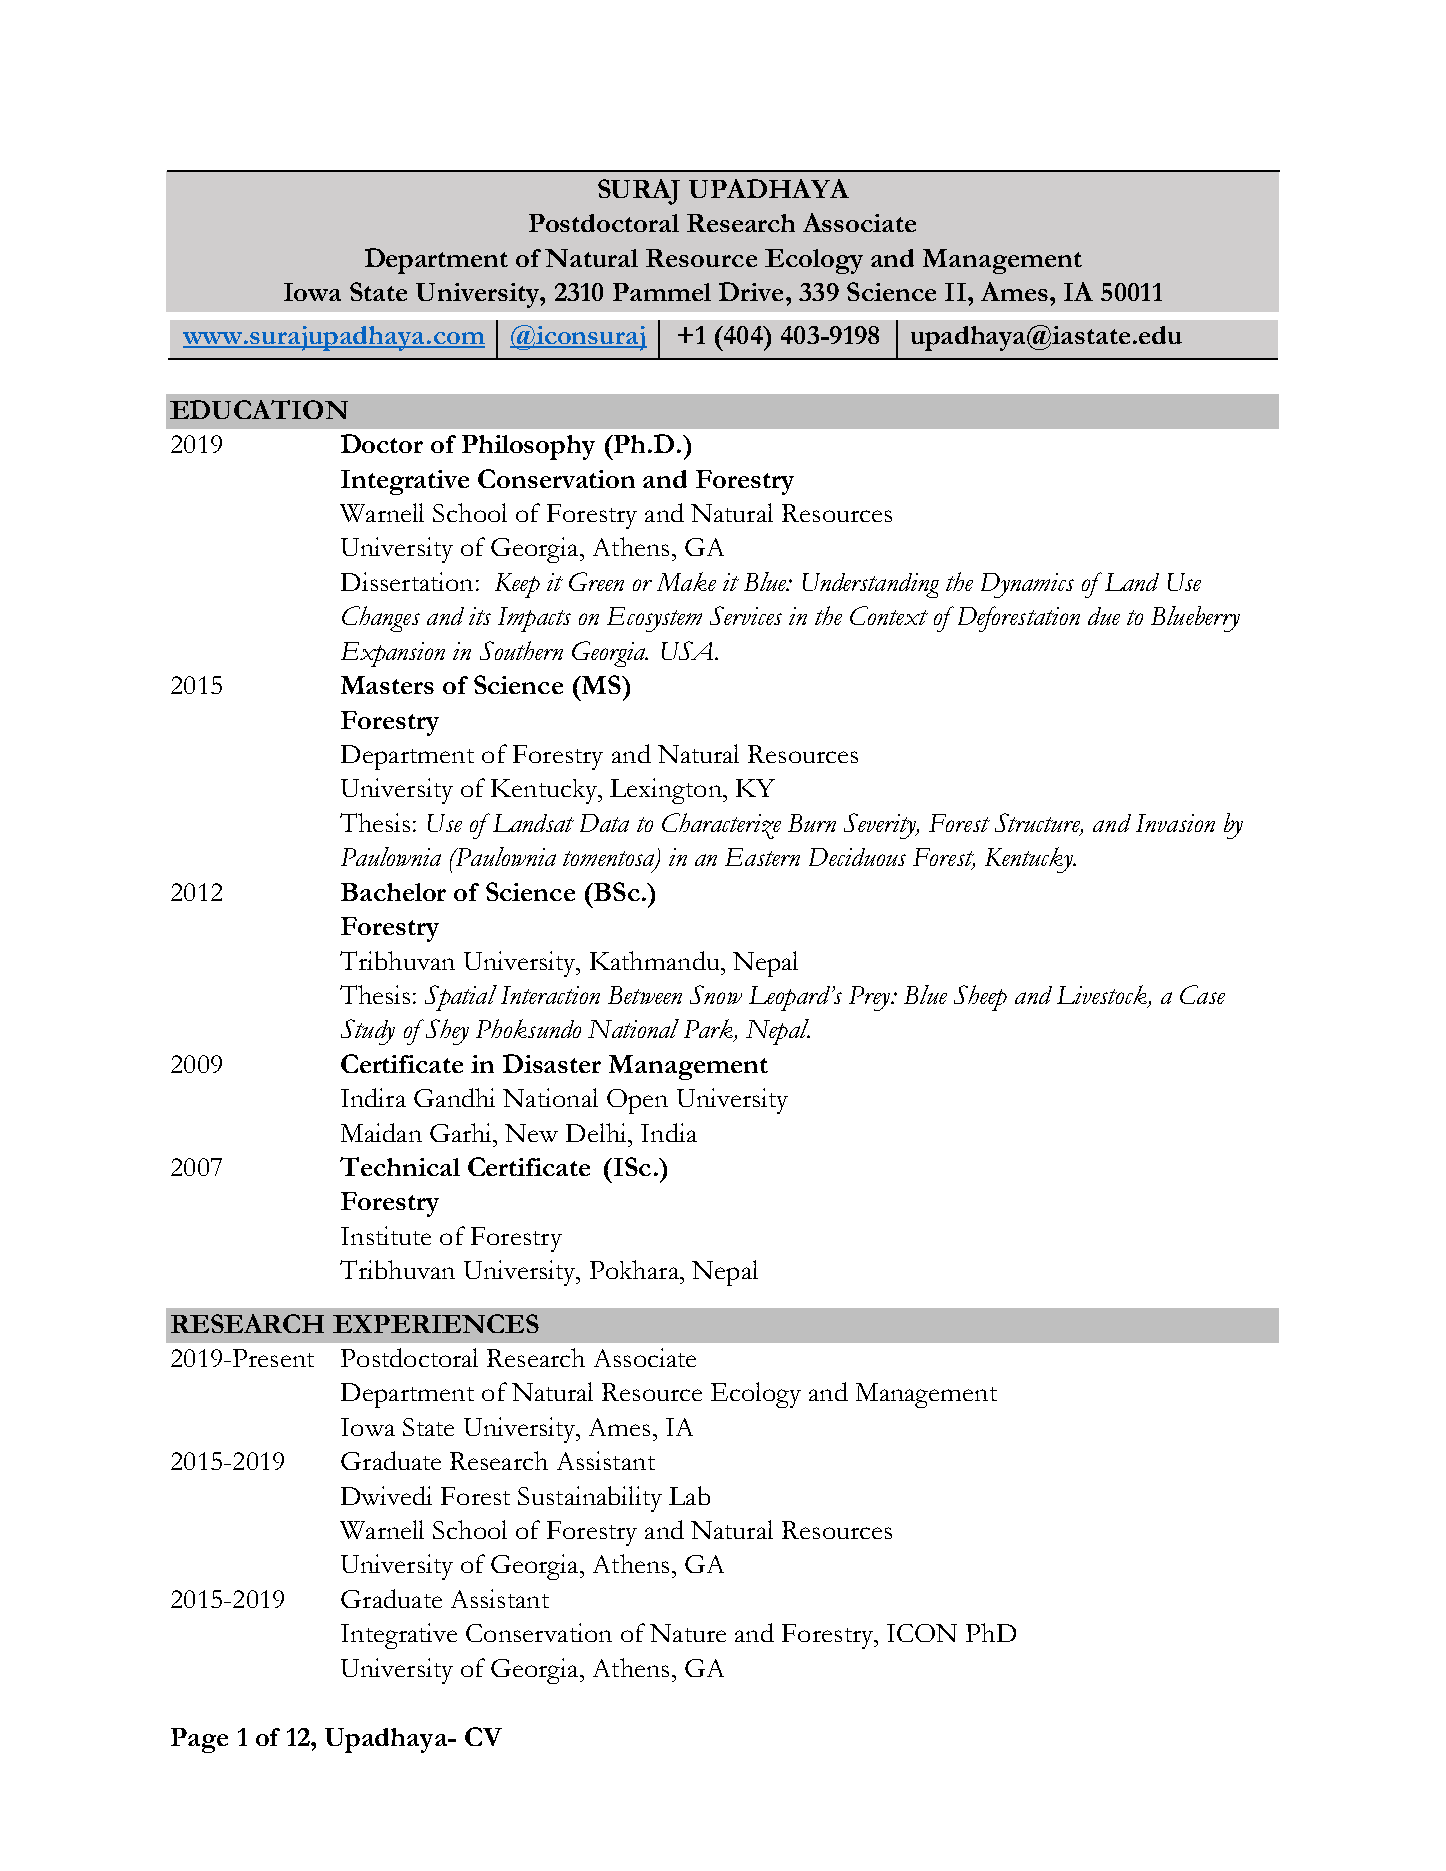 The image size is (1446, 1871). Describe the element at coordinates (259, 409) in the screenshot. I see `EDUCATION` at that location.
